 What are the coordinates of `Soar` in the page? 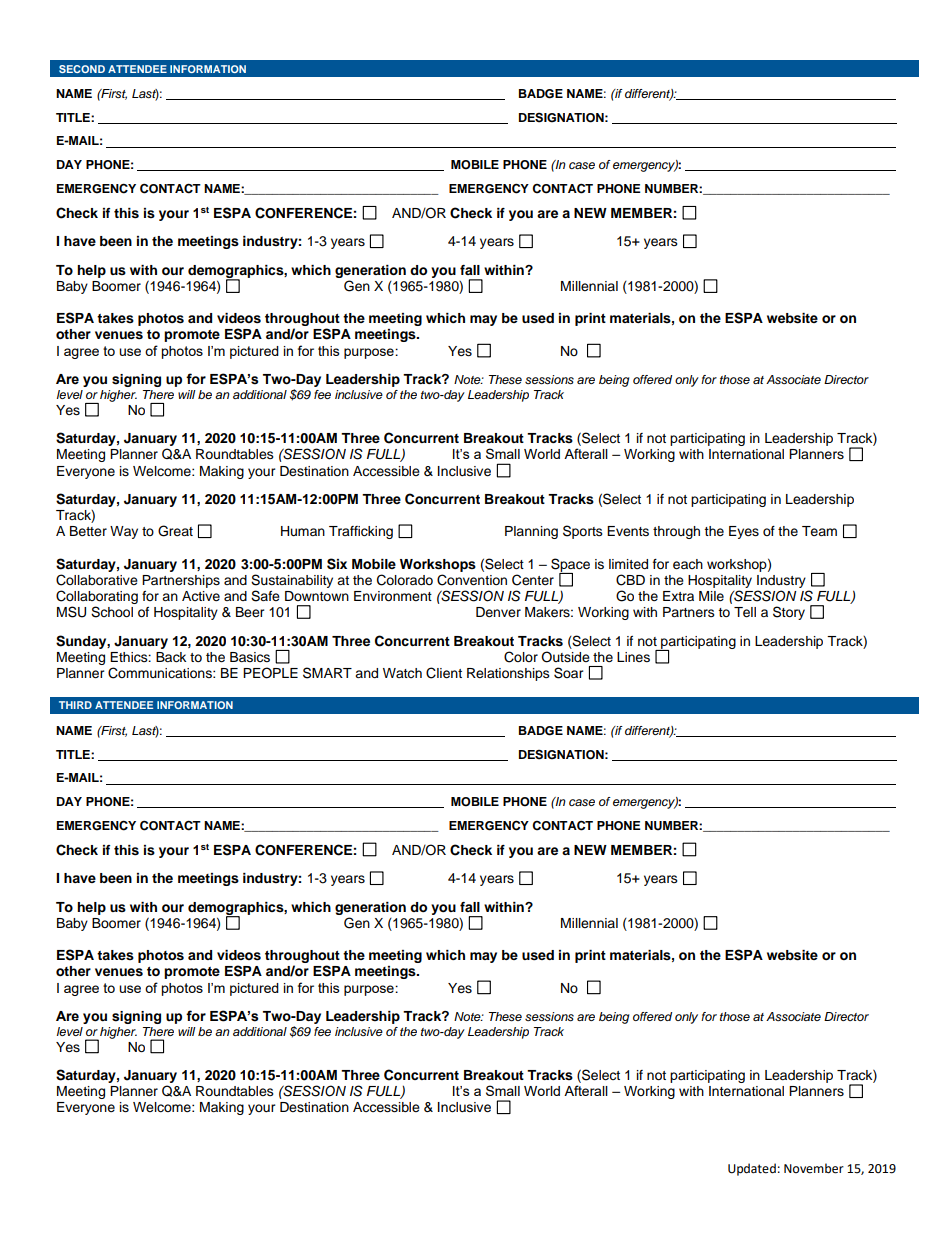 It's located at (569, 673).
